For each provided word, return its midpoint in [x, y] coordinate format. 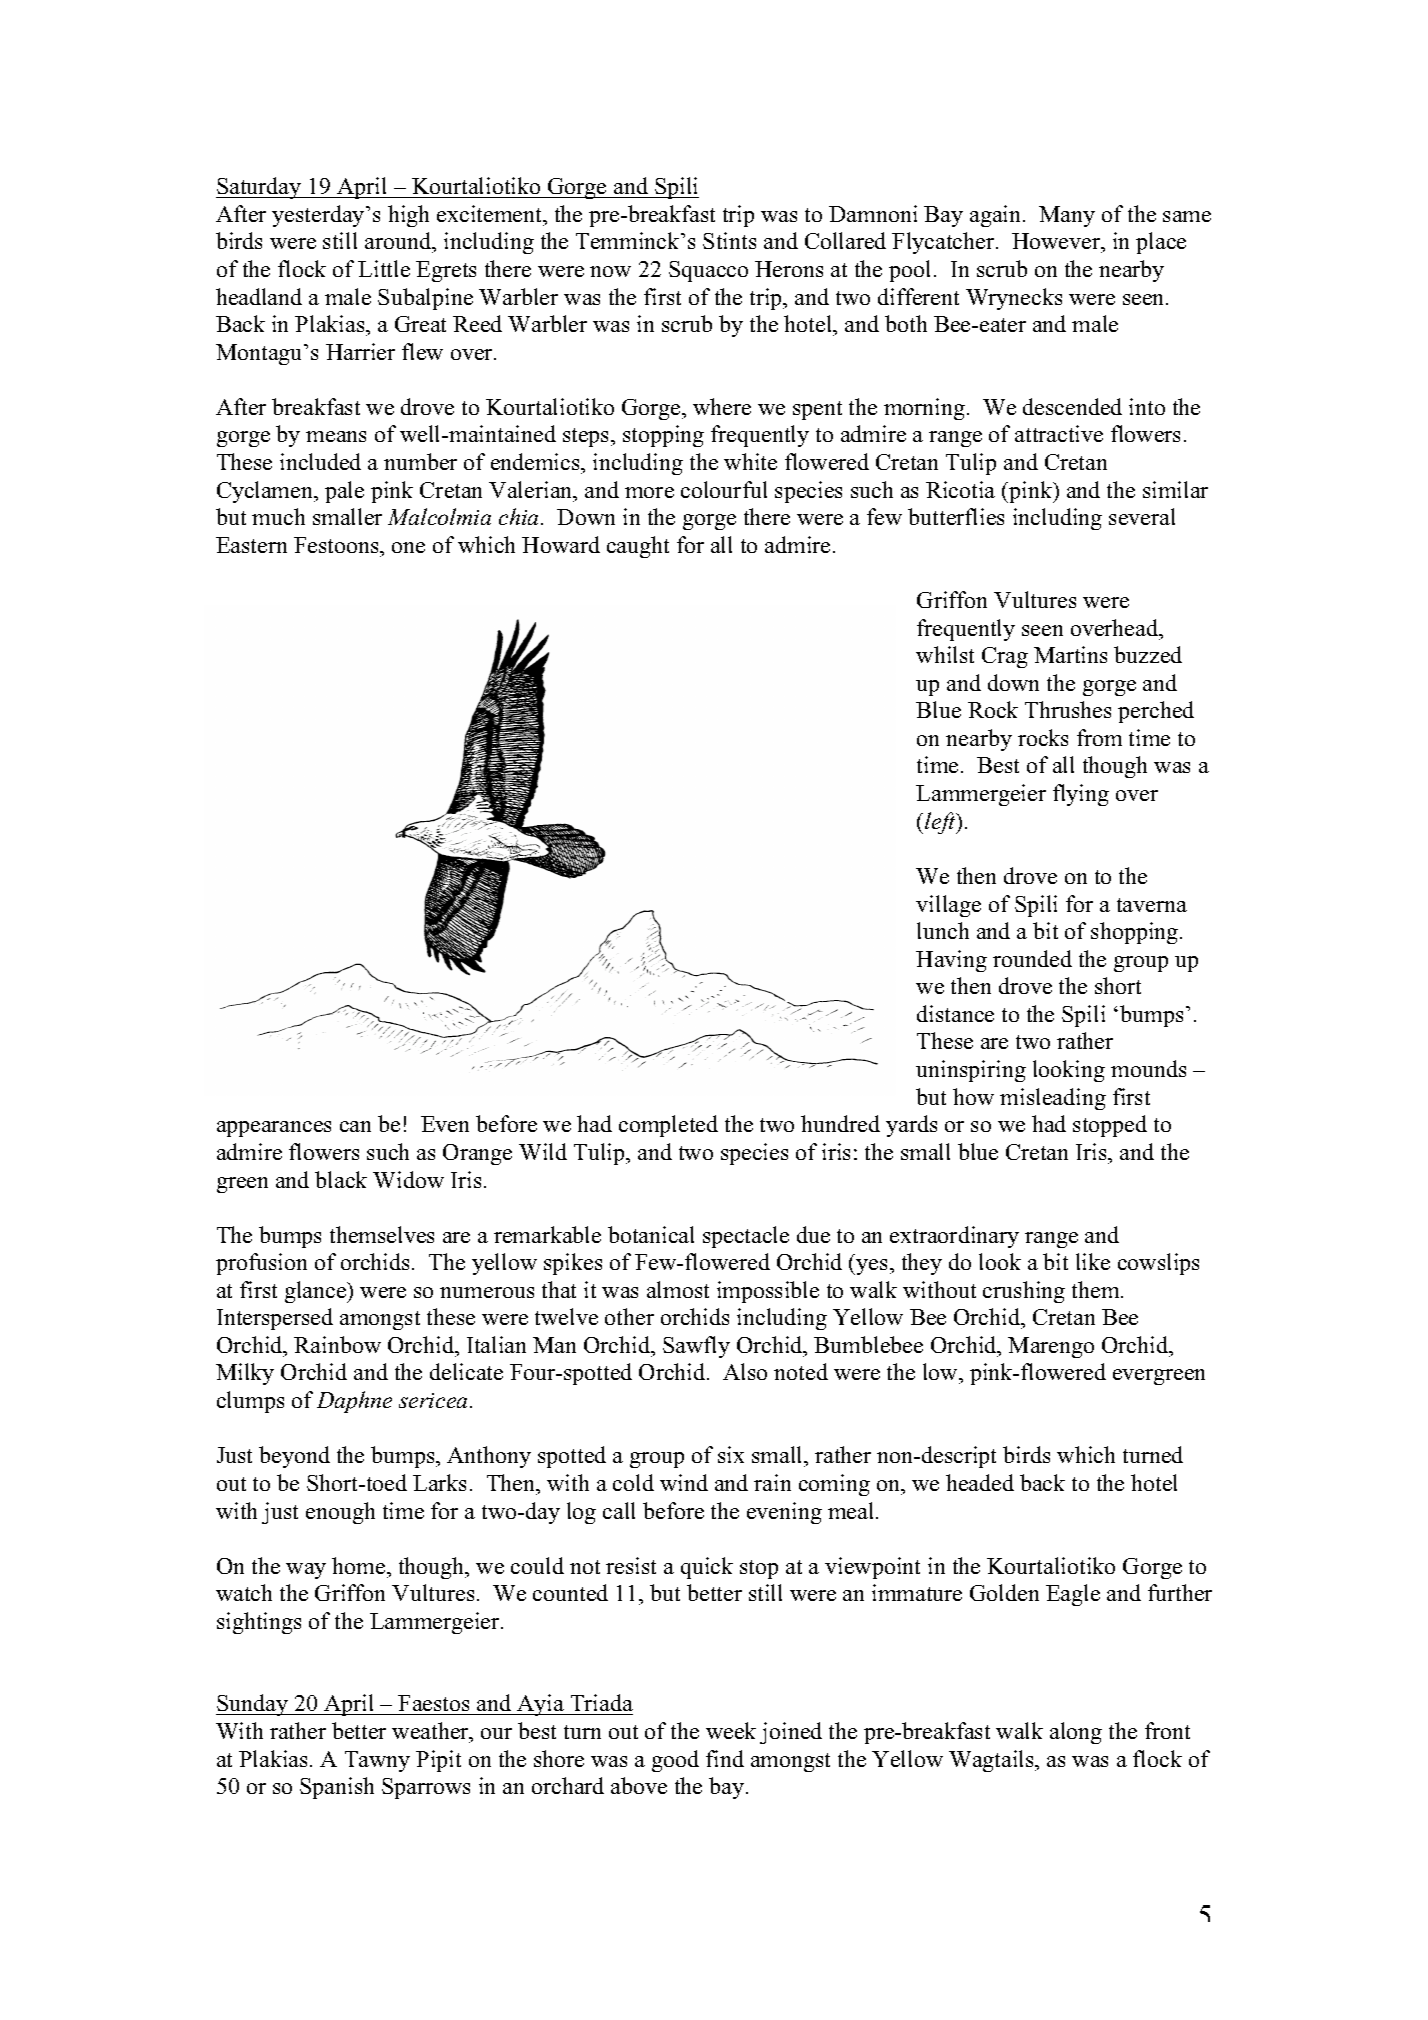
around [399, 242]
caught [638, 547]
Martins [1070, 654]
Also [745, 1371]
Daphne [354, 1402]
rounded [1032, 958]
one [408, 547]
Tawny [377, 1761]
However [1057, 243]
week [731, 1730]
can [355, 1126]
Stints [729, 240]
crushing [1024, 1292]
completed [668, 1126]
